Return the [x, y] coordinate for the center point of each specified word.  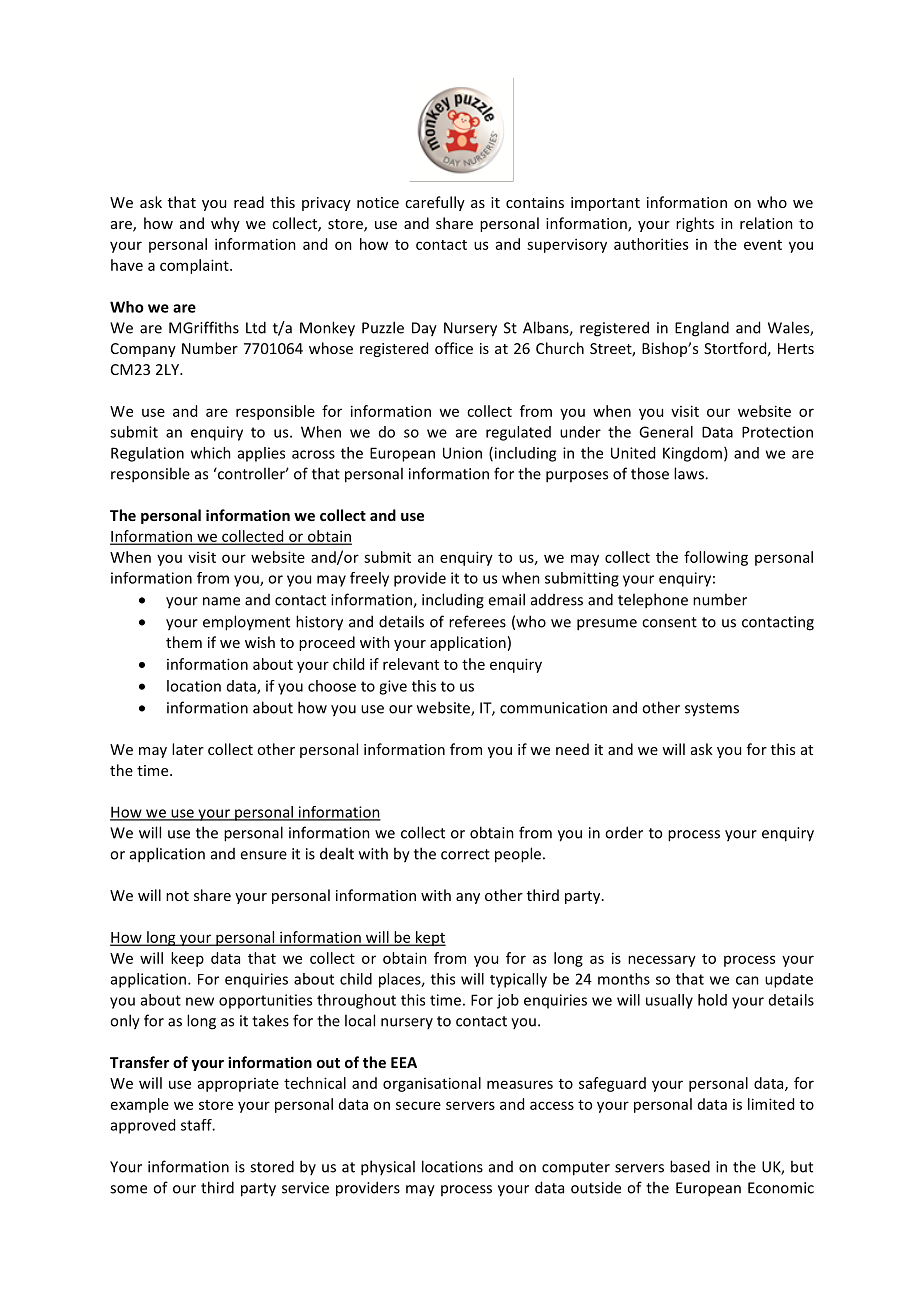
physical [388, 1168]
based [690, 1166]
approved [143, 1126]
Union [462, 453]
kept [430, 938]
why [225, 224]
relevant [411, 664]
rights [695, 224]
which [211, 453]
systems [712, 710]
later [188, 749]
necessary [662, 961]
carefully [435, 203]
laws [690, 473]
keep [187, 959]
